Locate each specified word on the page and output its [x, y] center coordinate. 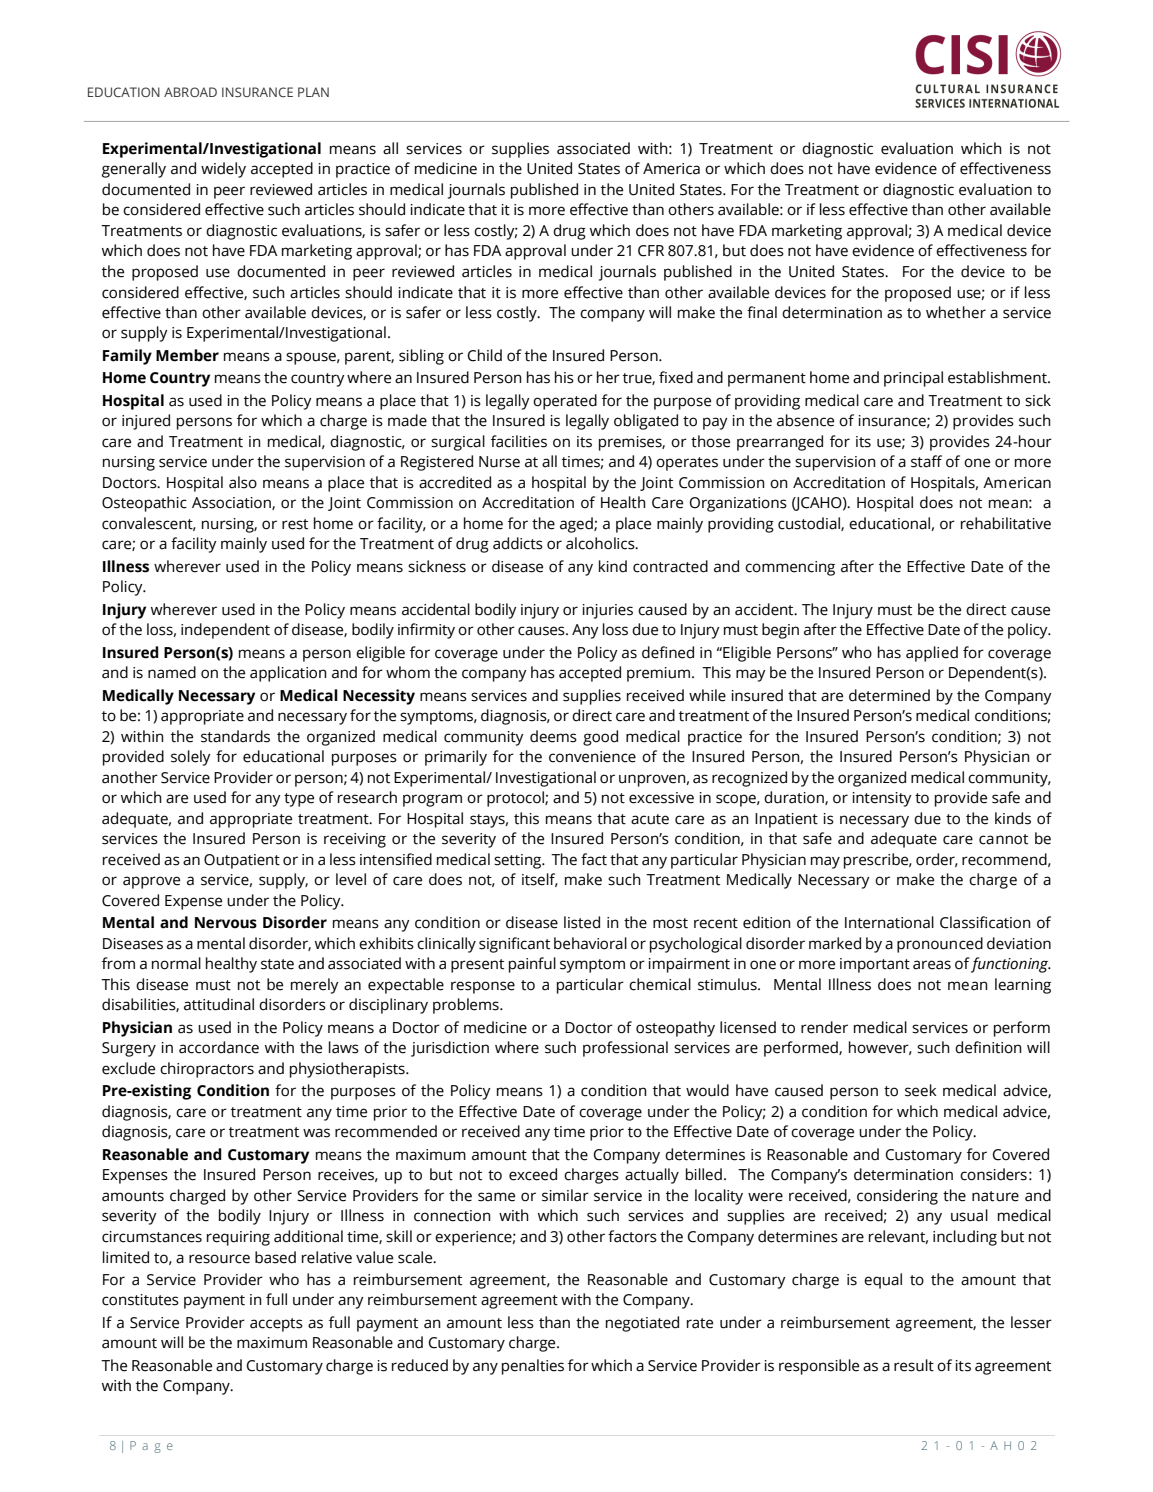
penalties [533, 1367]
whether [956, 312]
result [914, 1365]
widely [223, 170]
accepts [276, 1325]
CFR [651, 251]
